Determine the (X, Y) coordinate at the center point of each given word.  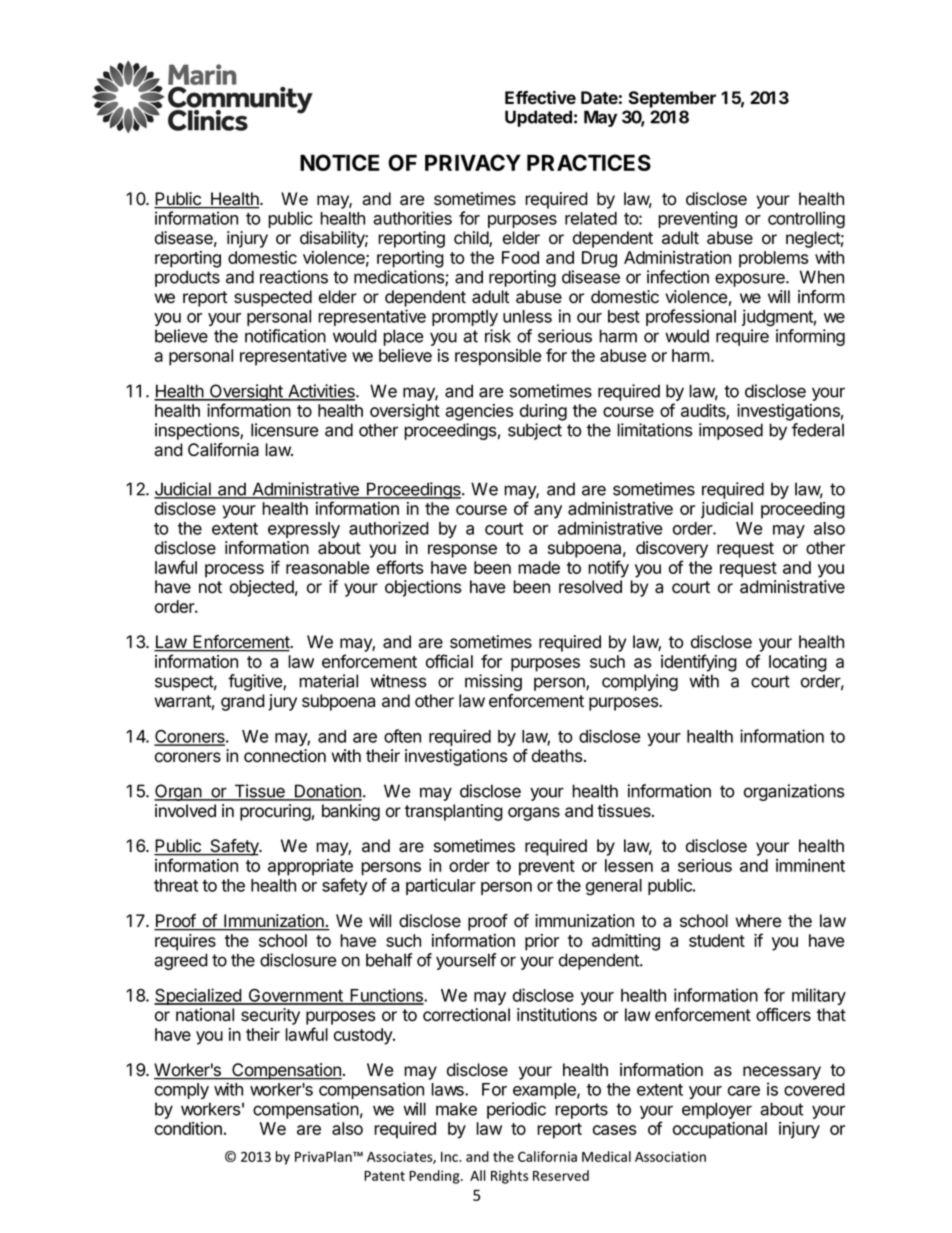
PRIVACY (473, 162)
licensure (284, 430)
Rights (509, 1177)
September (672, 99)
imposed (731, 431)
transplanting (454, 812)
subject (535, 431)
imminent (810, 865)
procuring (275, 812)
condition (188, 1128)
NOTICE (339, 162)
